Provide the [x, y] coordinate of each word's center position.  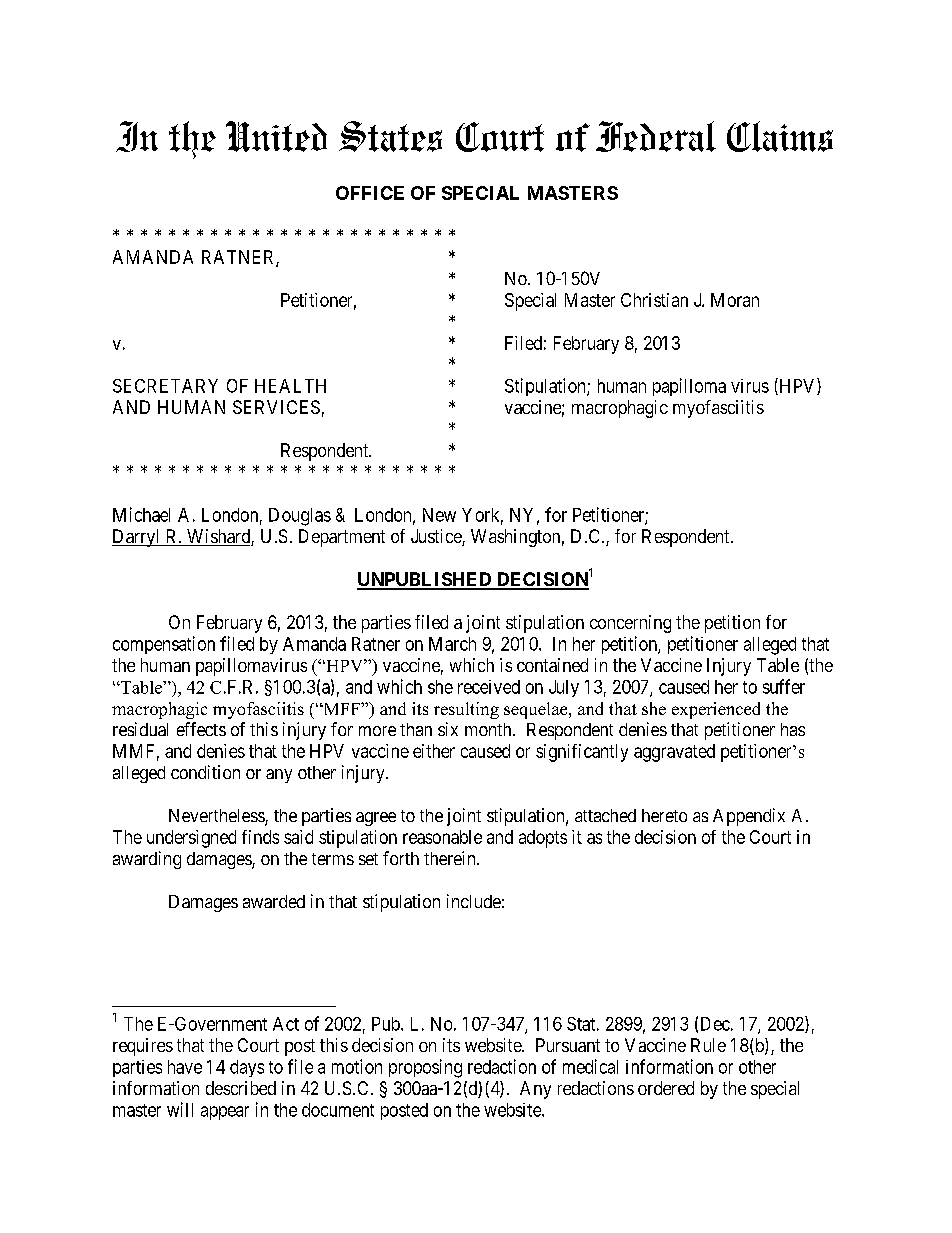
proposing [425, 1068]
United [276, 136]
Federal [656, 136]
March [452, 644]
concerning [630, 624]
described [241, 1088]
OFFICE [370, 193]
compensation [164, 645]
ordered [666, 1088]
